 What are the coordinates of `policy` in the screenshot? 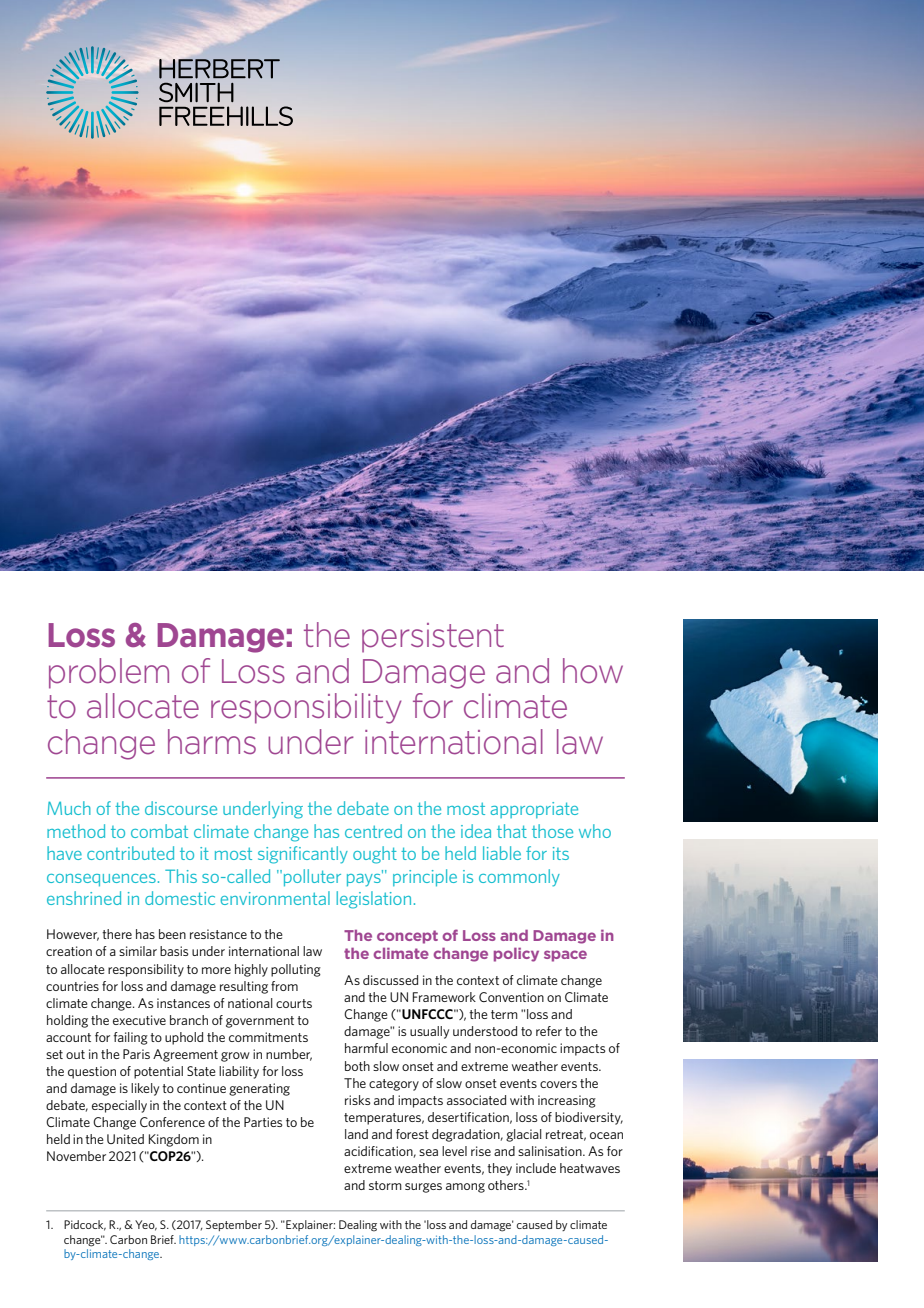 It's located at (516, 954).
